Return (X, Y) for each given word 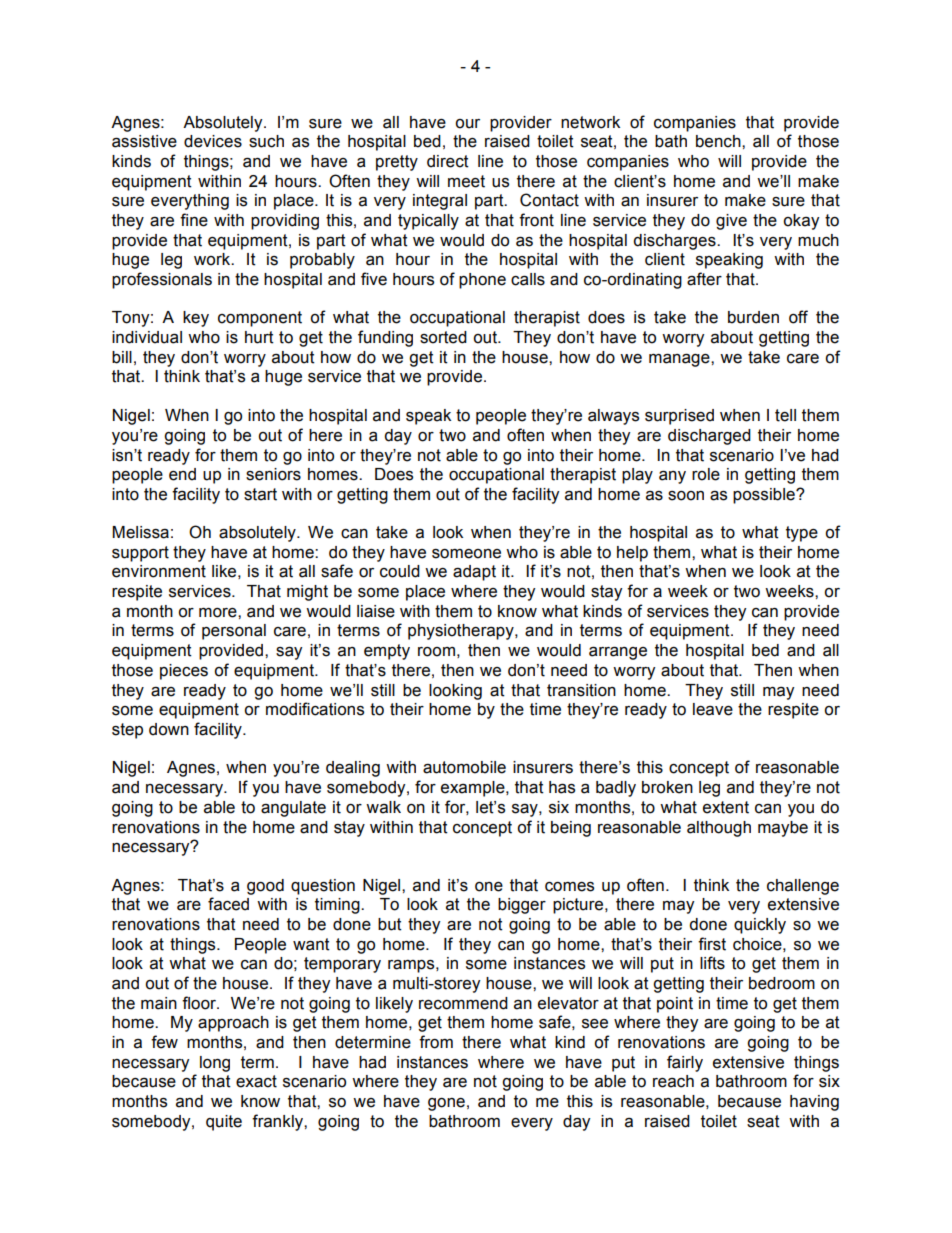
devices (213, 141)
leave (713, 709)
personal (234, 632)
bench (719, 141)
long (215, 1064)
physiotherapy (462, 632)
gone (446, 1104)
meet (466, 181)
